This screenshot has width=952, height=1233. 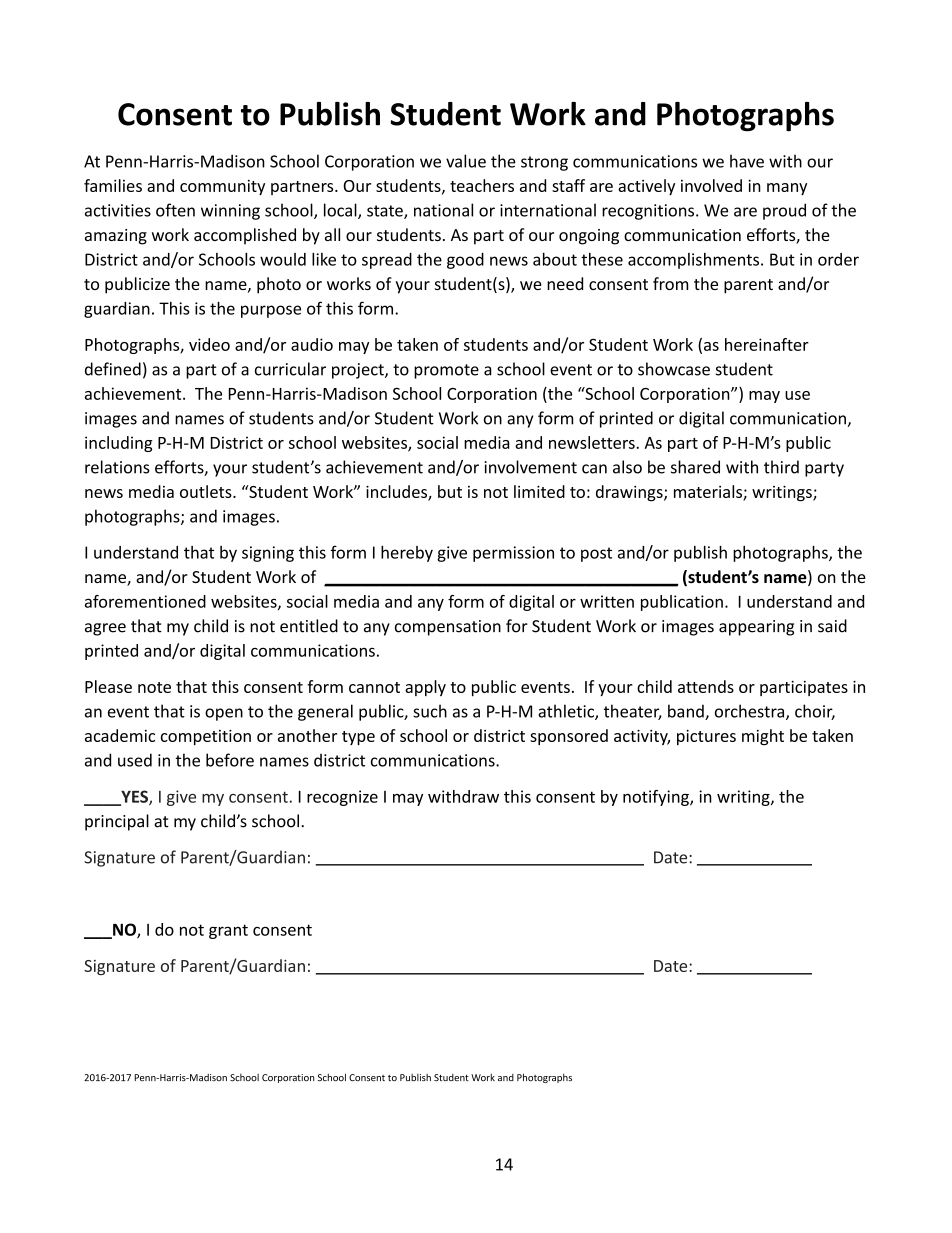 What do you see at coordinates (154, 687) in the screenshot?
I see `note` at bounding box center [154, 687].
